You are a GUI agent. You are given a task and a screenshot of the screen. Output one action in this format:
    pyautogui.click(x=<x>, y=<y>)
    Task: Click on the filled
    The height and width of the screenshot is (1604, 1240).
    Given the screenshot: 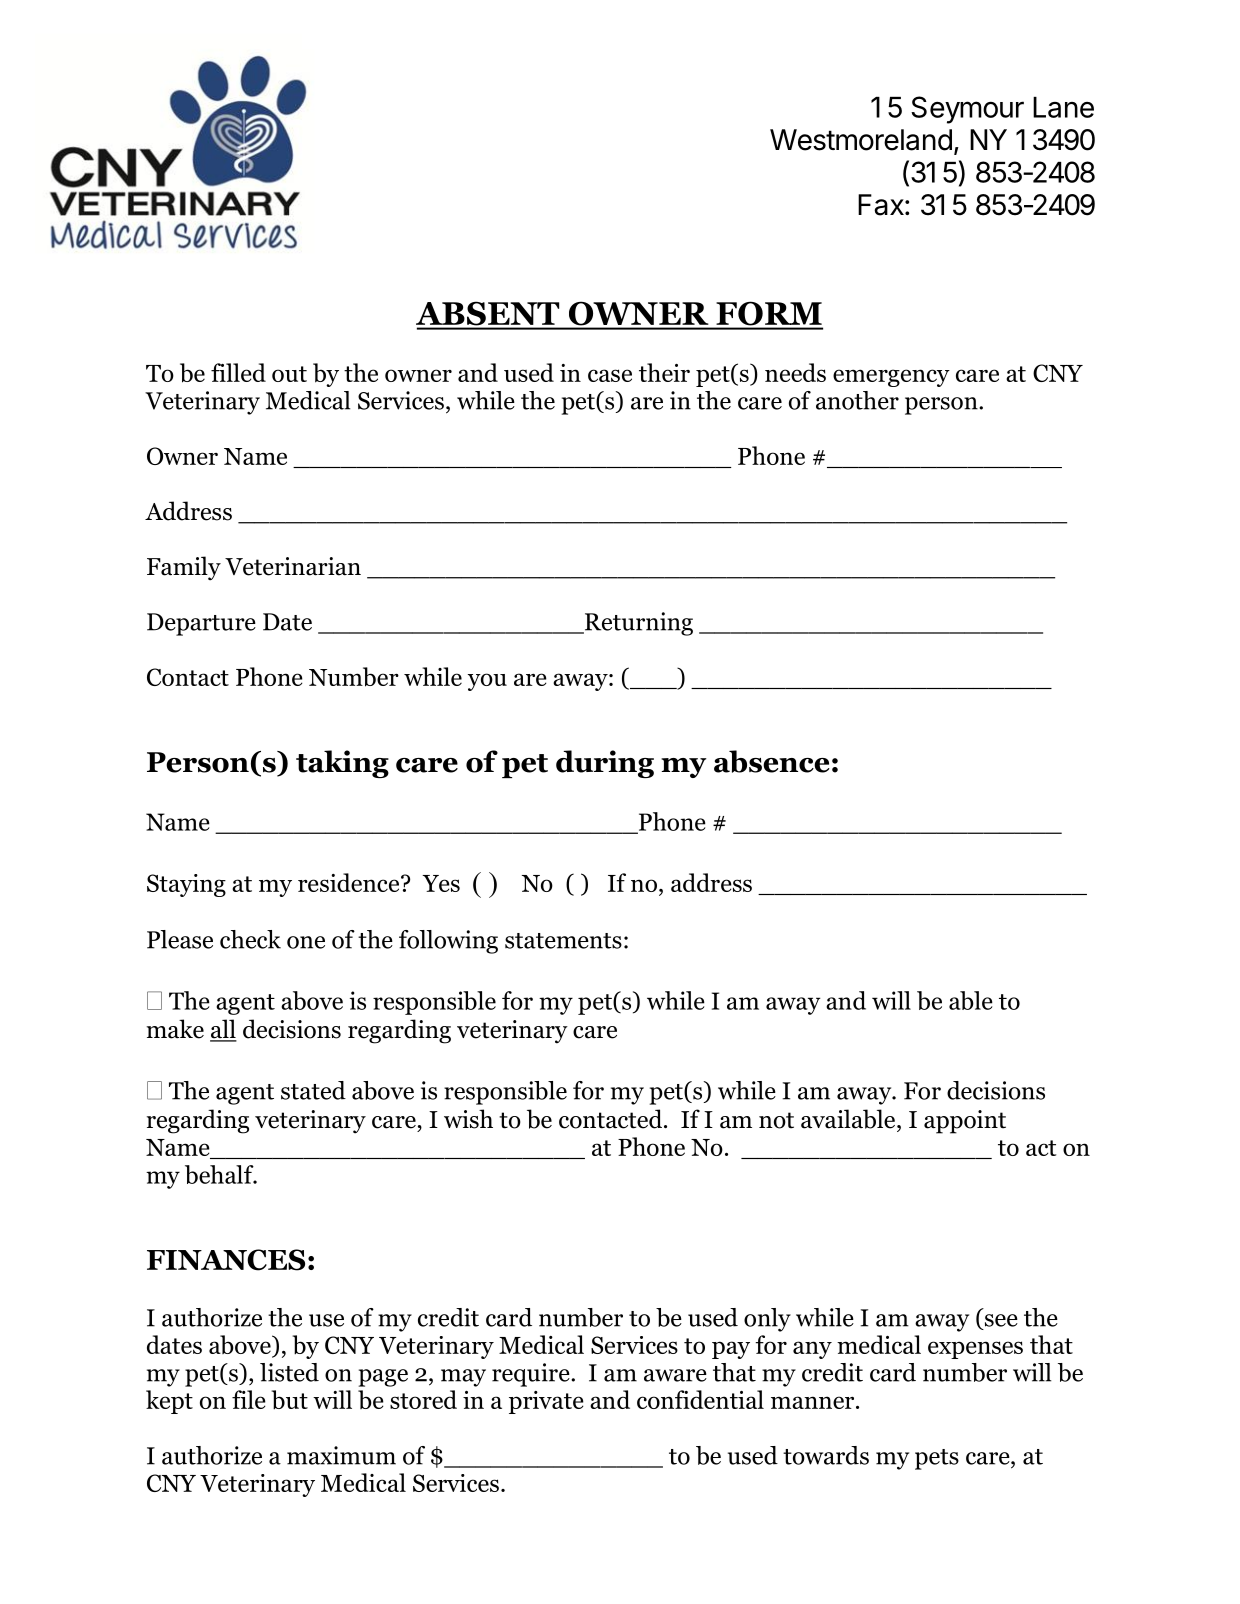 What is the action you would take?
    pyautogui.click(x=238, y=372)
